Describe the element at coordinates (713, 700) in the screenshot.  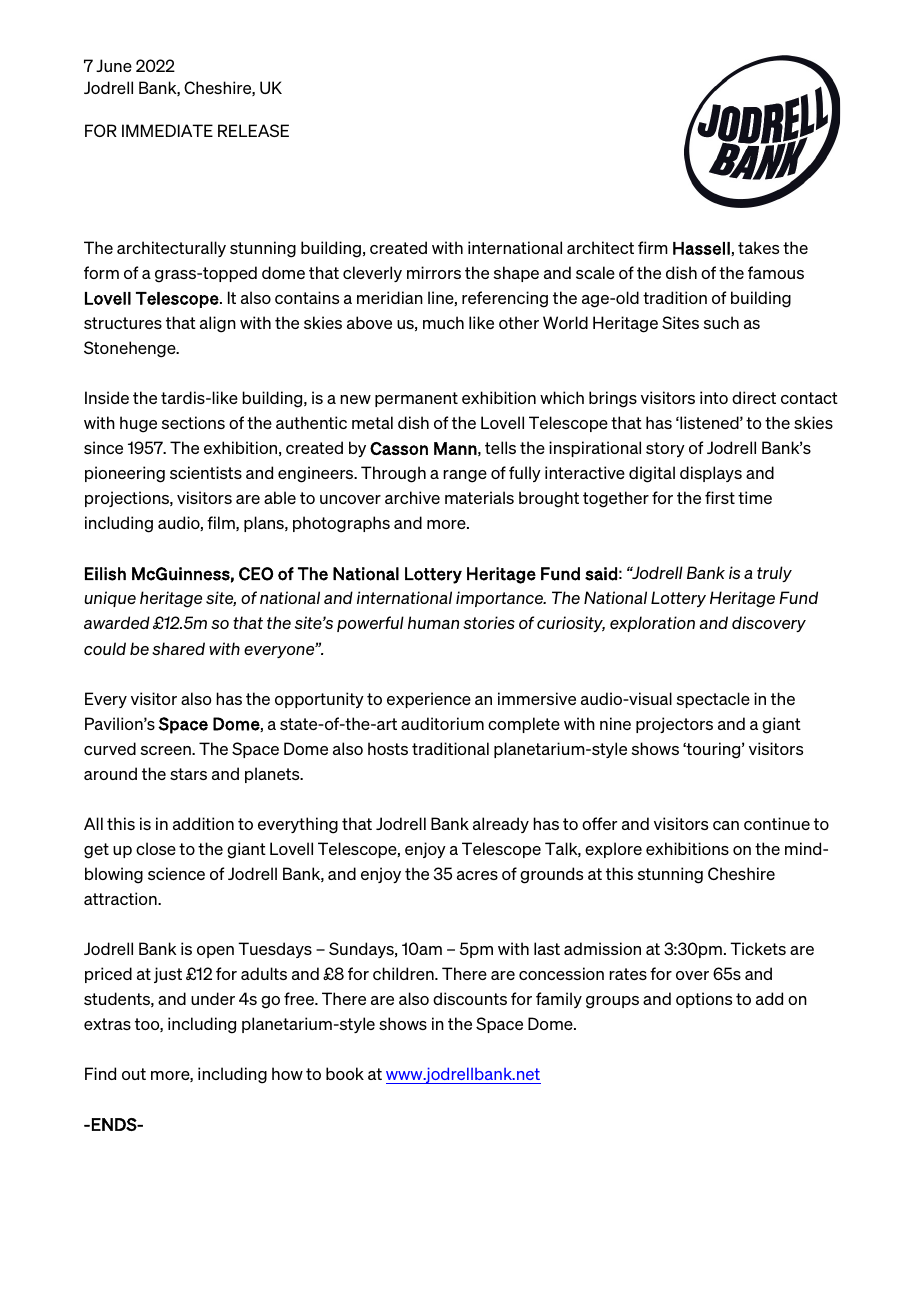
I see `spectacle` at that location.
